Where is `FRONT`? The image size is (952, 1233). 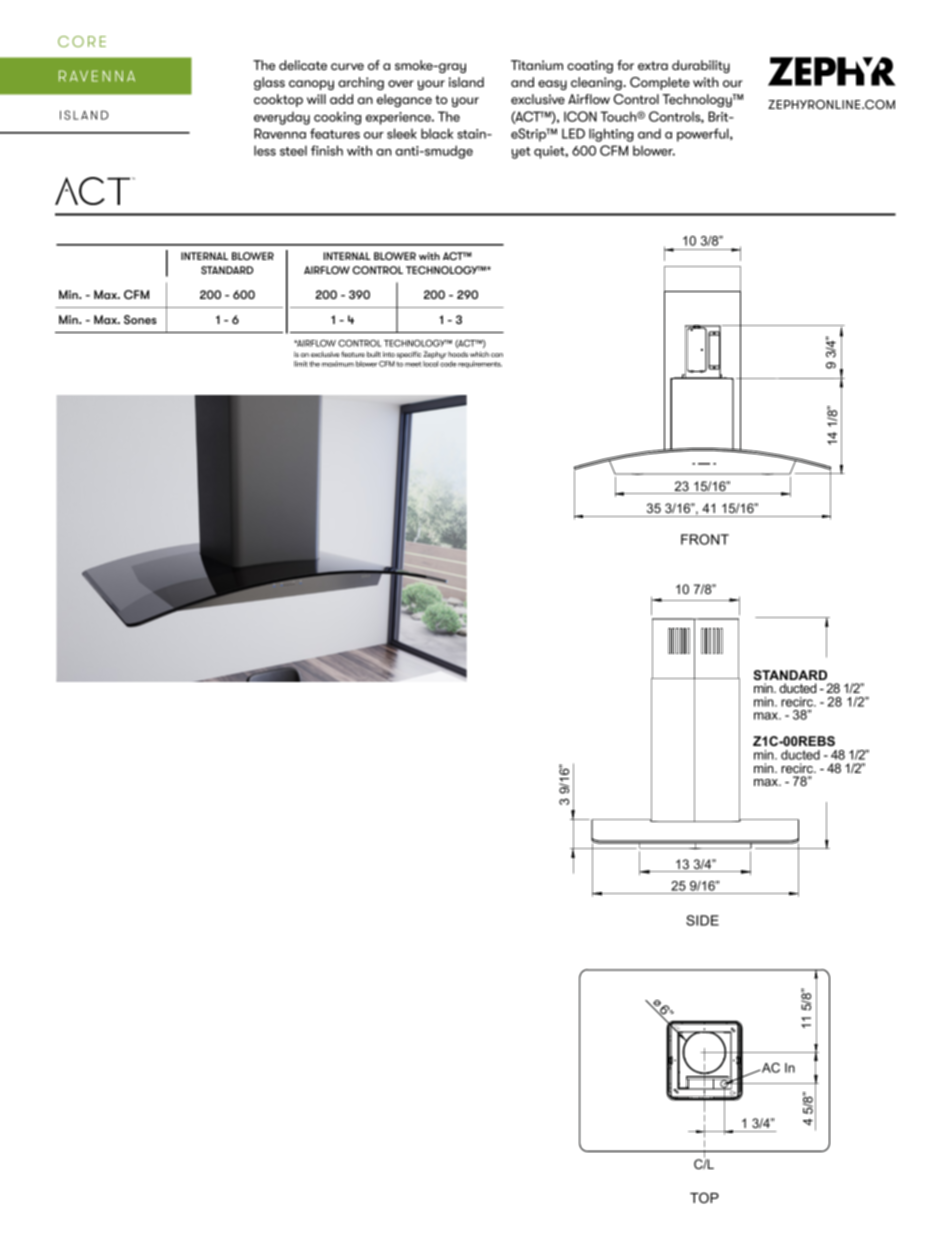 FRONT is located at coordinates (705, 539).
